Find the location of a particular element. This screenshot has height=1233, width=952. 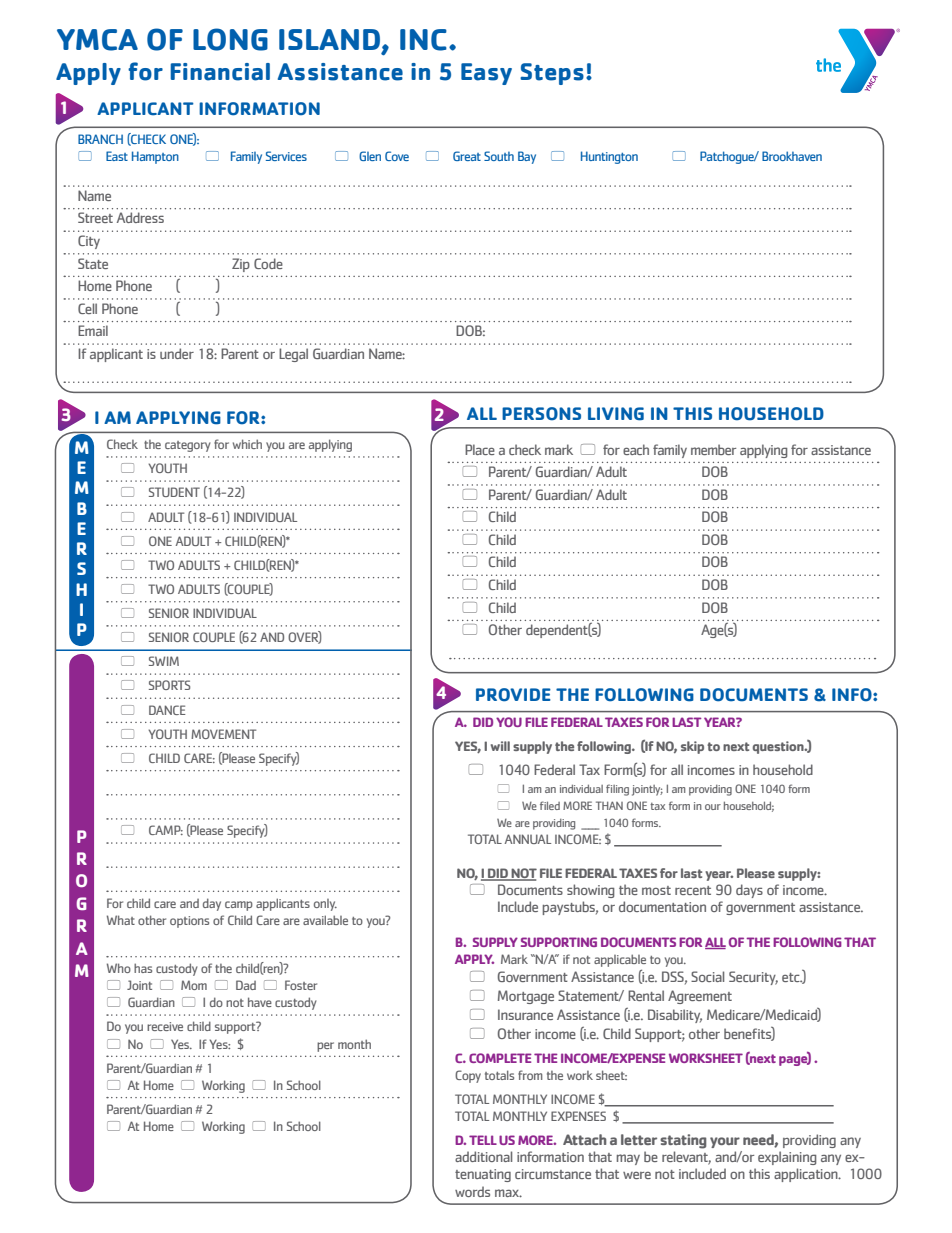

PERSONS is located at coordinates (541, 414).
